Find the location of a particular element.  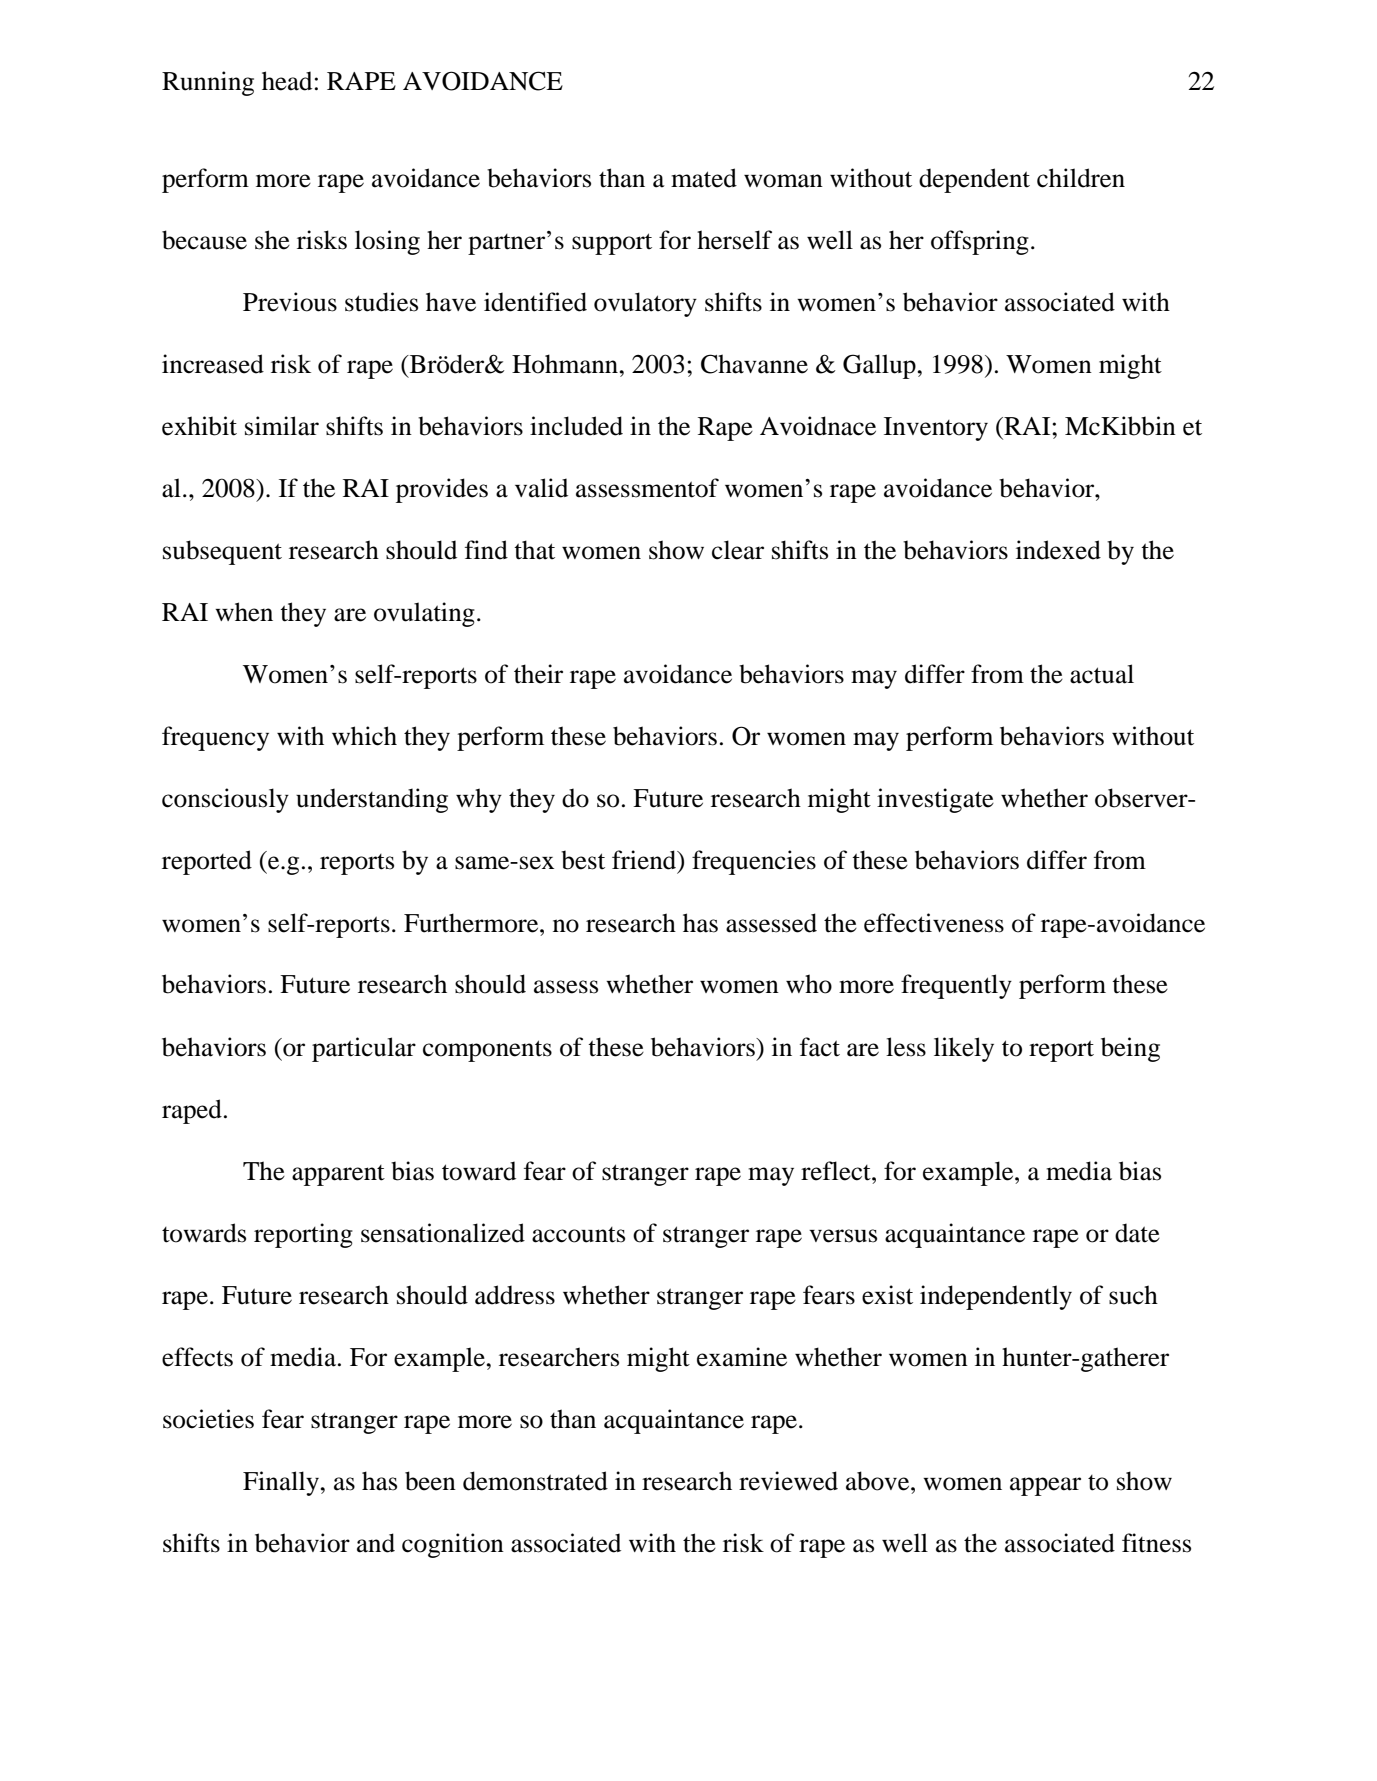

similar is located at coordinates (282, 426).
